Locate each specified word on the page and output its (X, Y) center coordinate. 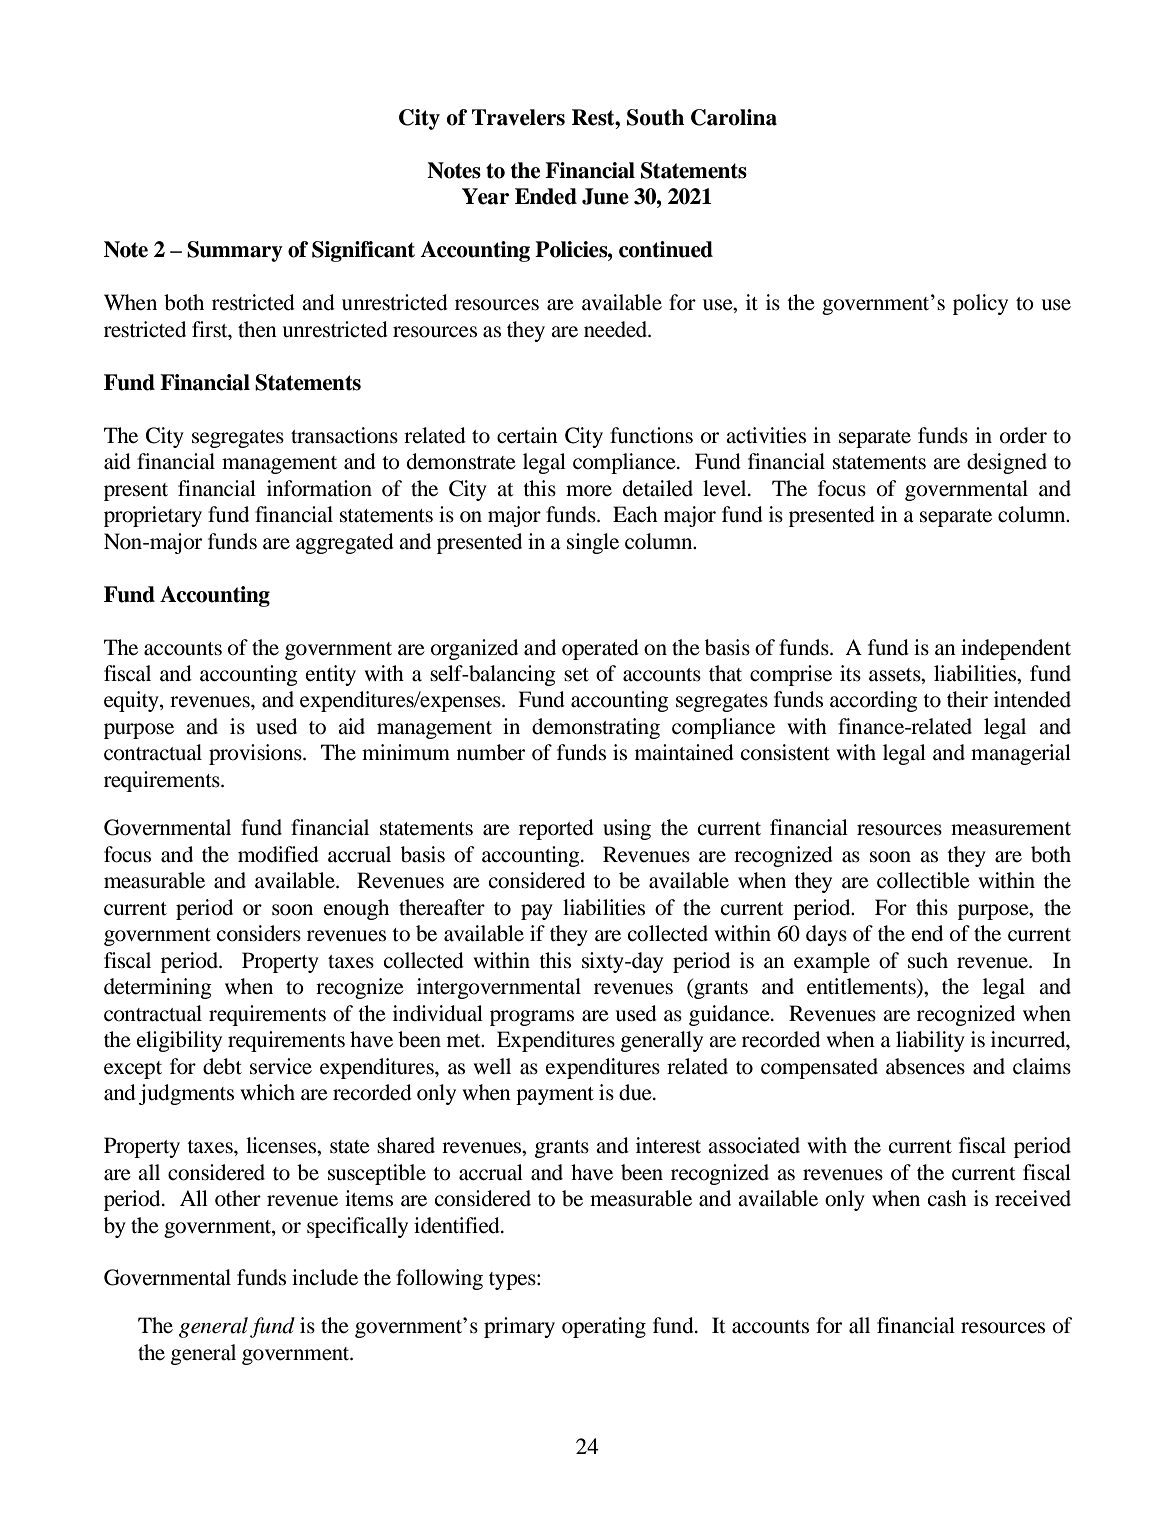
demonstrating (596, 728)
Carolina (734, 117)
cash (947, 1198)
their (967, 699)
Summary (235, 251)
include (325, 1277)
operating (604, 1327)
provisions (256, 754)
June (605, 196)
